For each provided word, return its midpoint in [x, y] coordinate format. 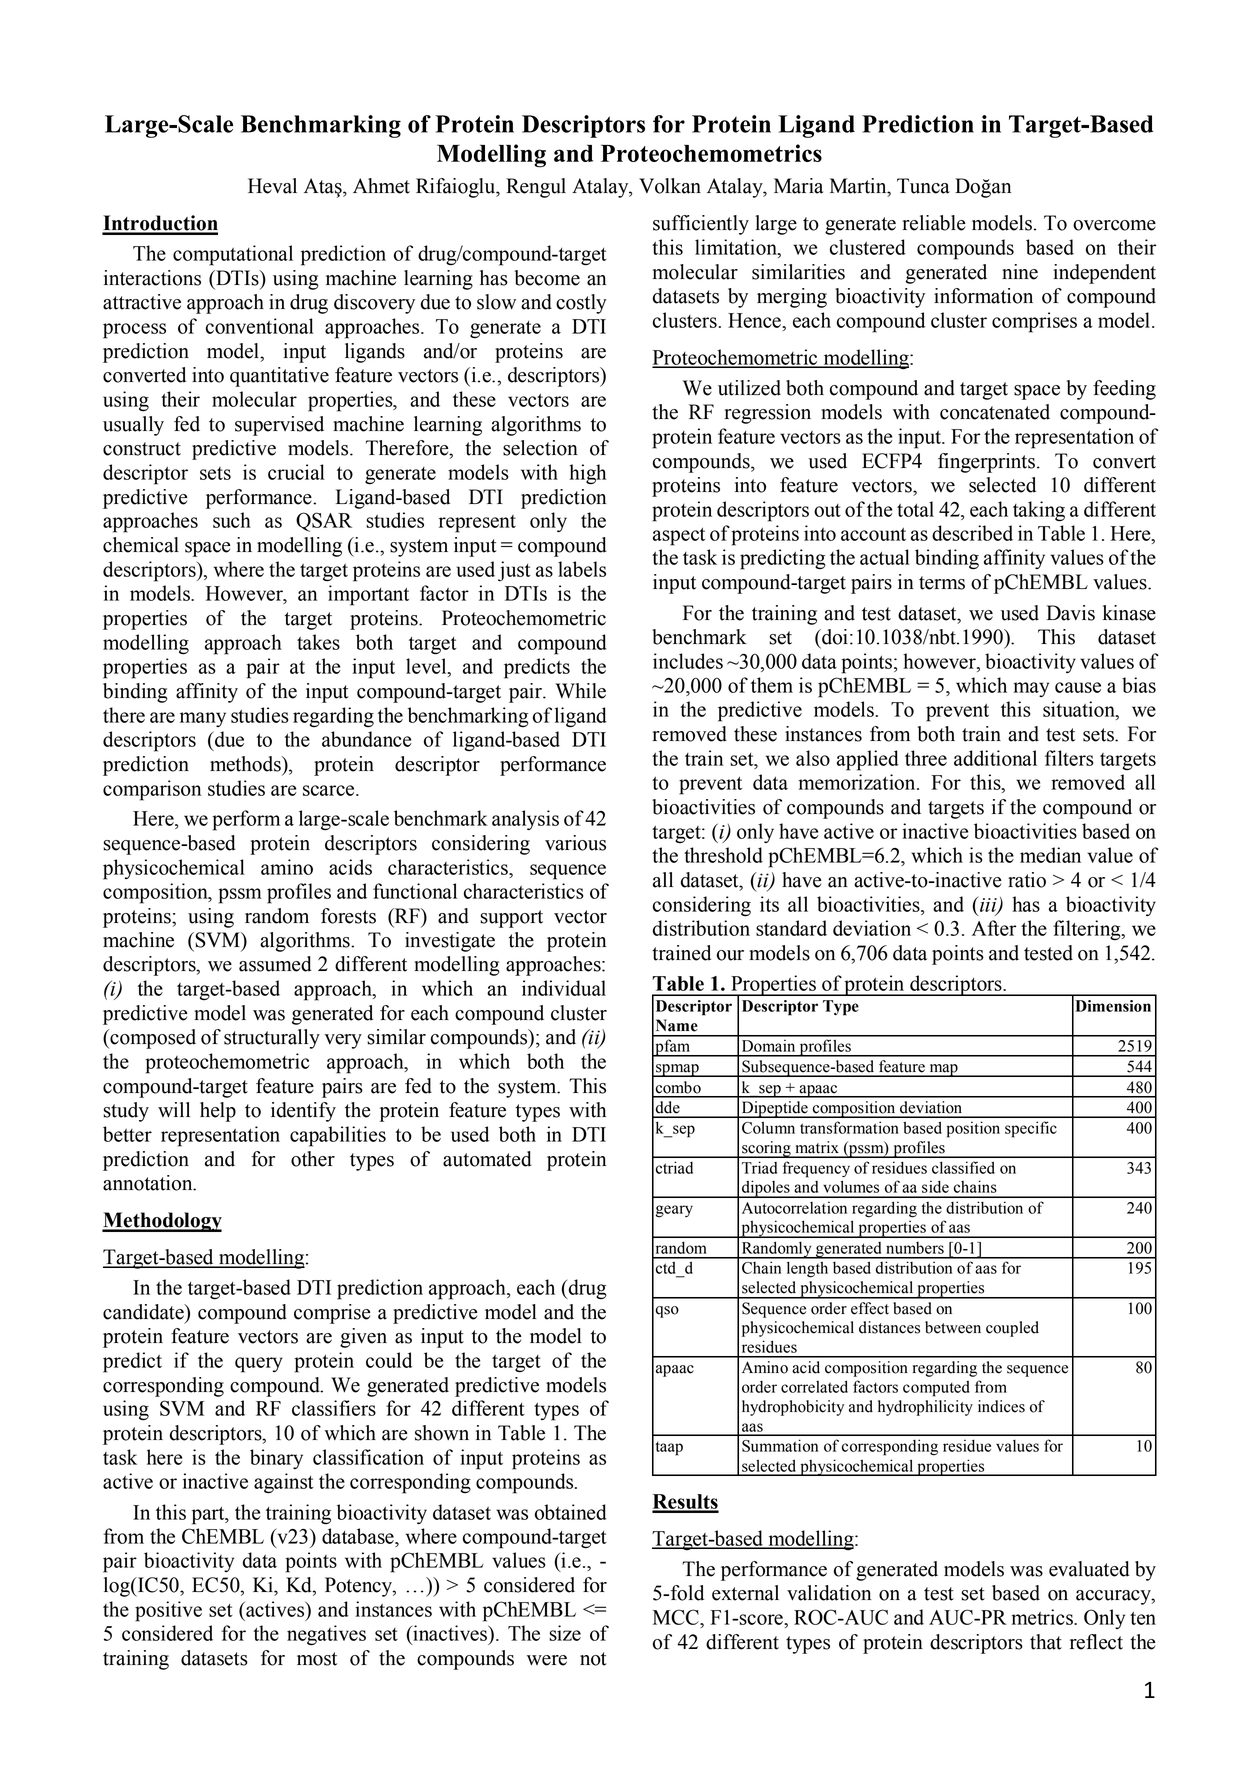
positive [168, 1611]
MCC [677, 1617]
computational [233, 255]
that [1046, 1642]
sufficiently [701, 225]
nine [1020, 272]
